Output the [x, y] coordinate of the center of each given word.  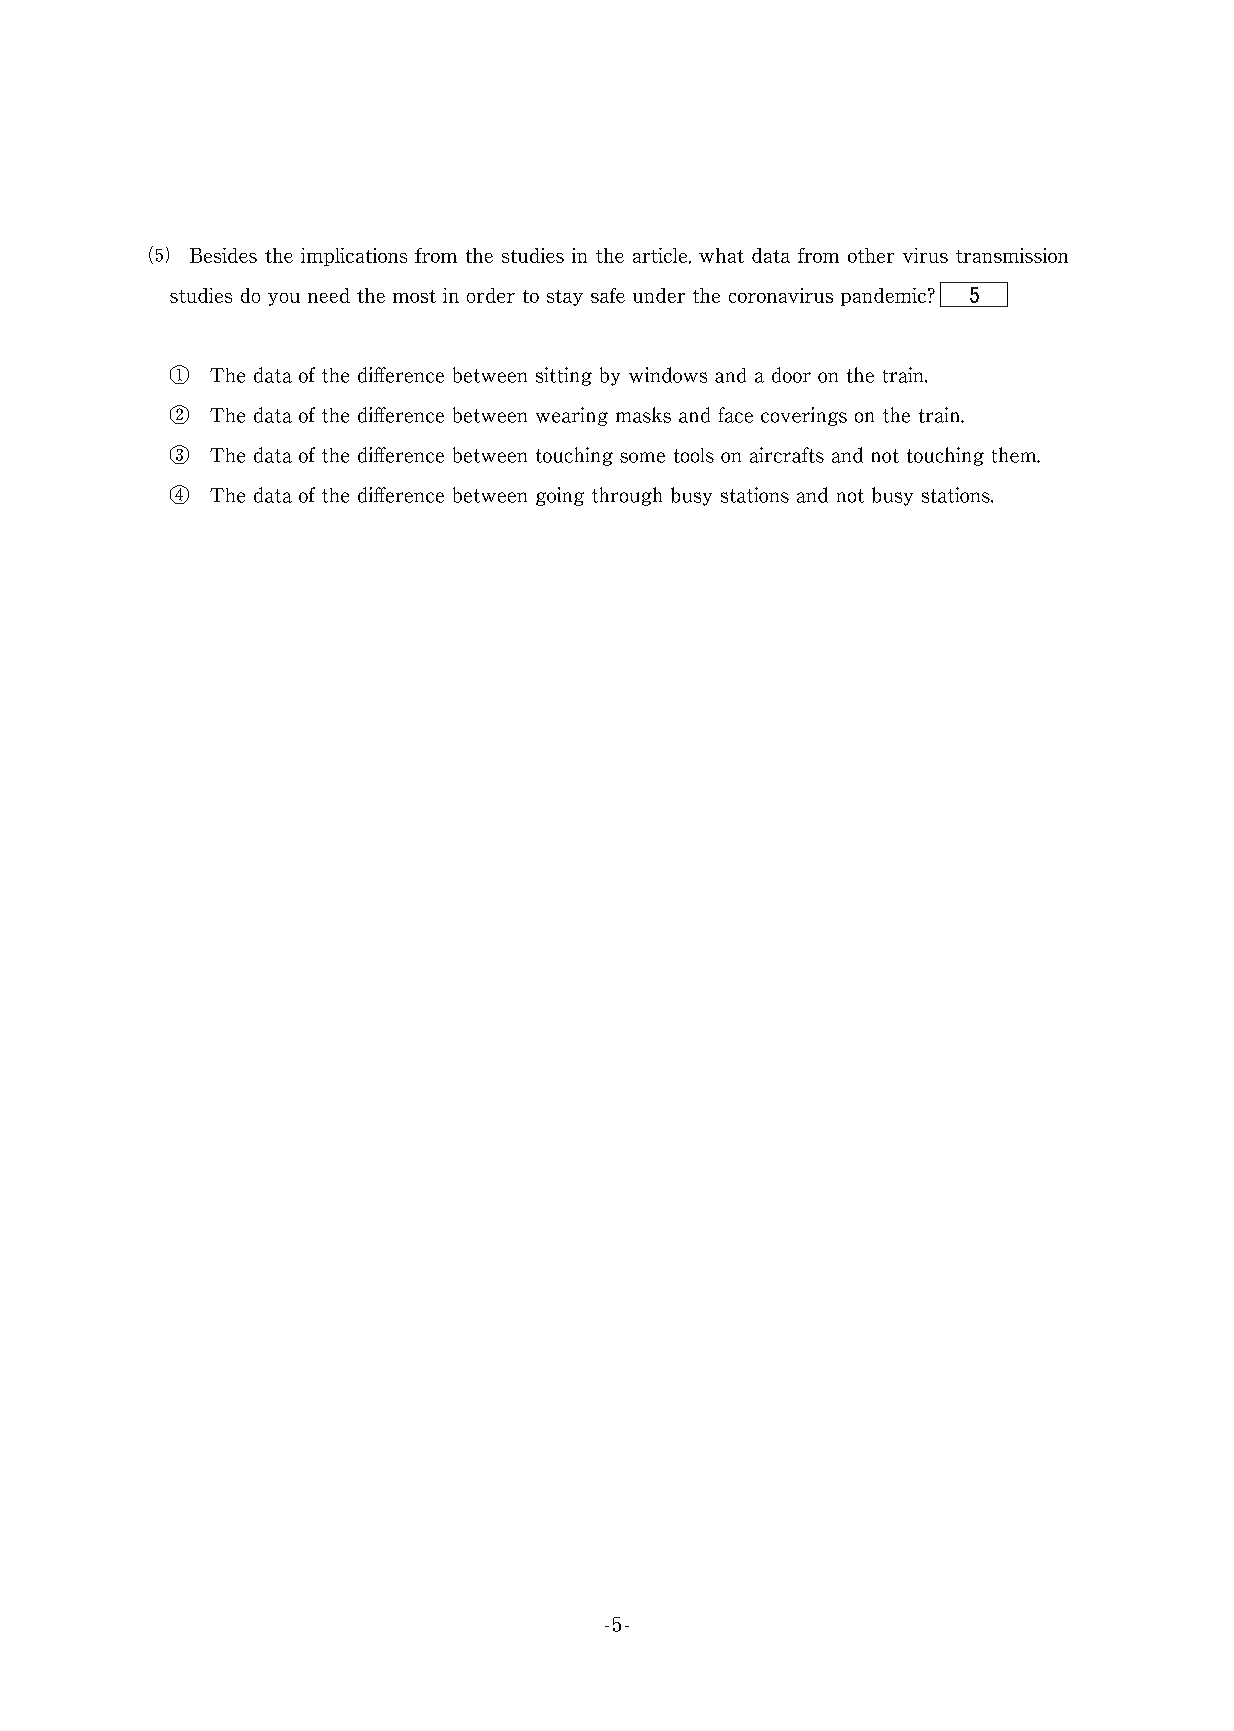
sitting [564, 376]
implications [354, 257]
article [661, 256]
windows [668, 375]
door [791, 375]
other [871, 255]
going [560, 496]
